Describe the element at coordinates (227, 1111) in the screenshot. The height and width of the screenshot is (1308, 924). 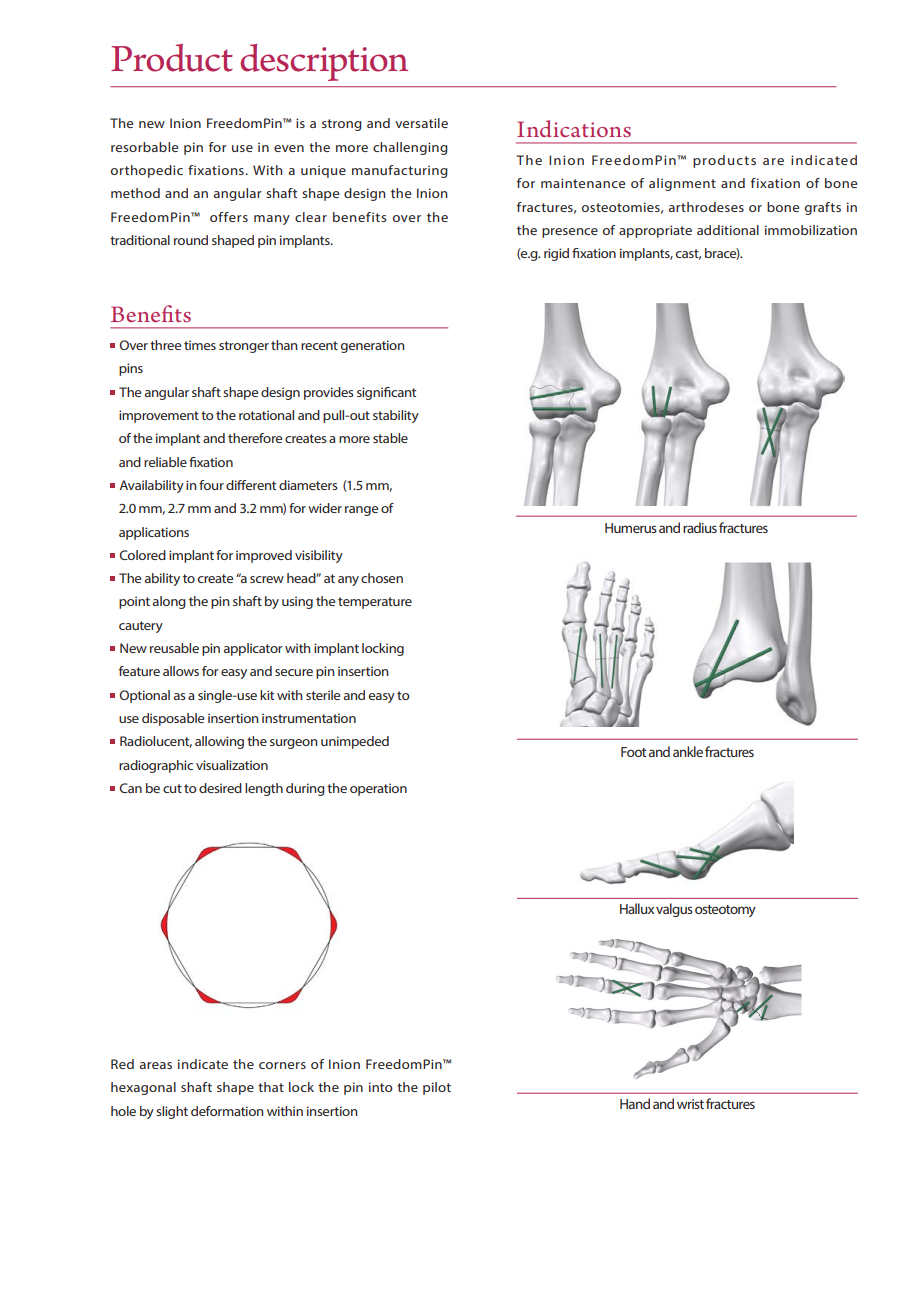
I see `deformation` at that location.
